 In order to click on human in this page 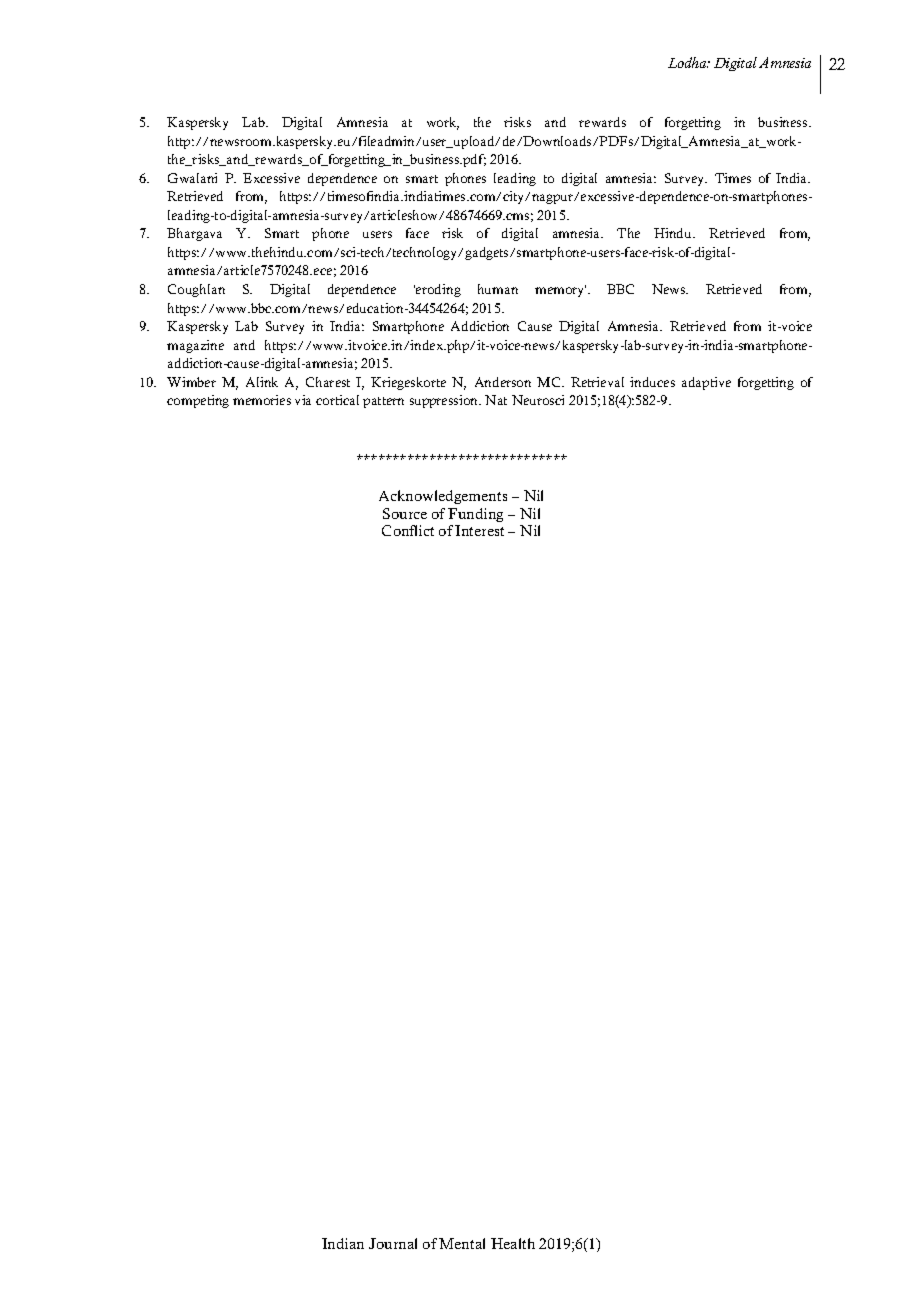, I will do `click(498, 289)`.
